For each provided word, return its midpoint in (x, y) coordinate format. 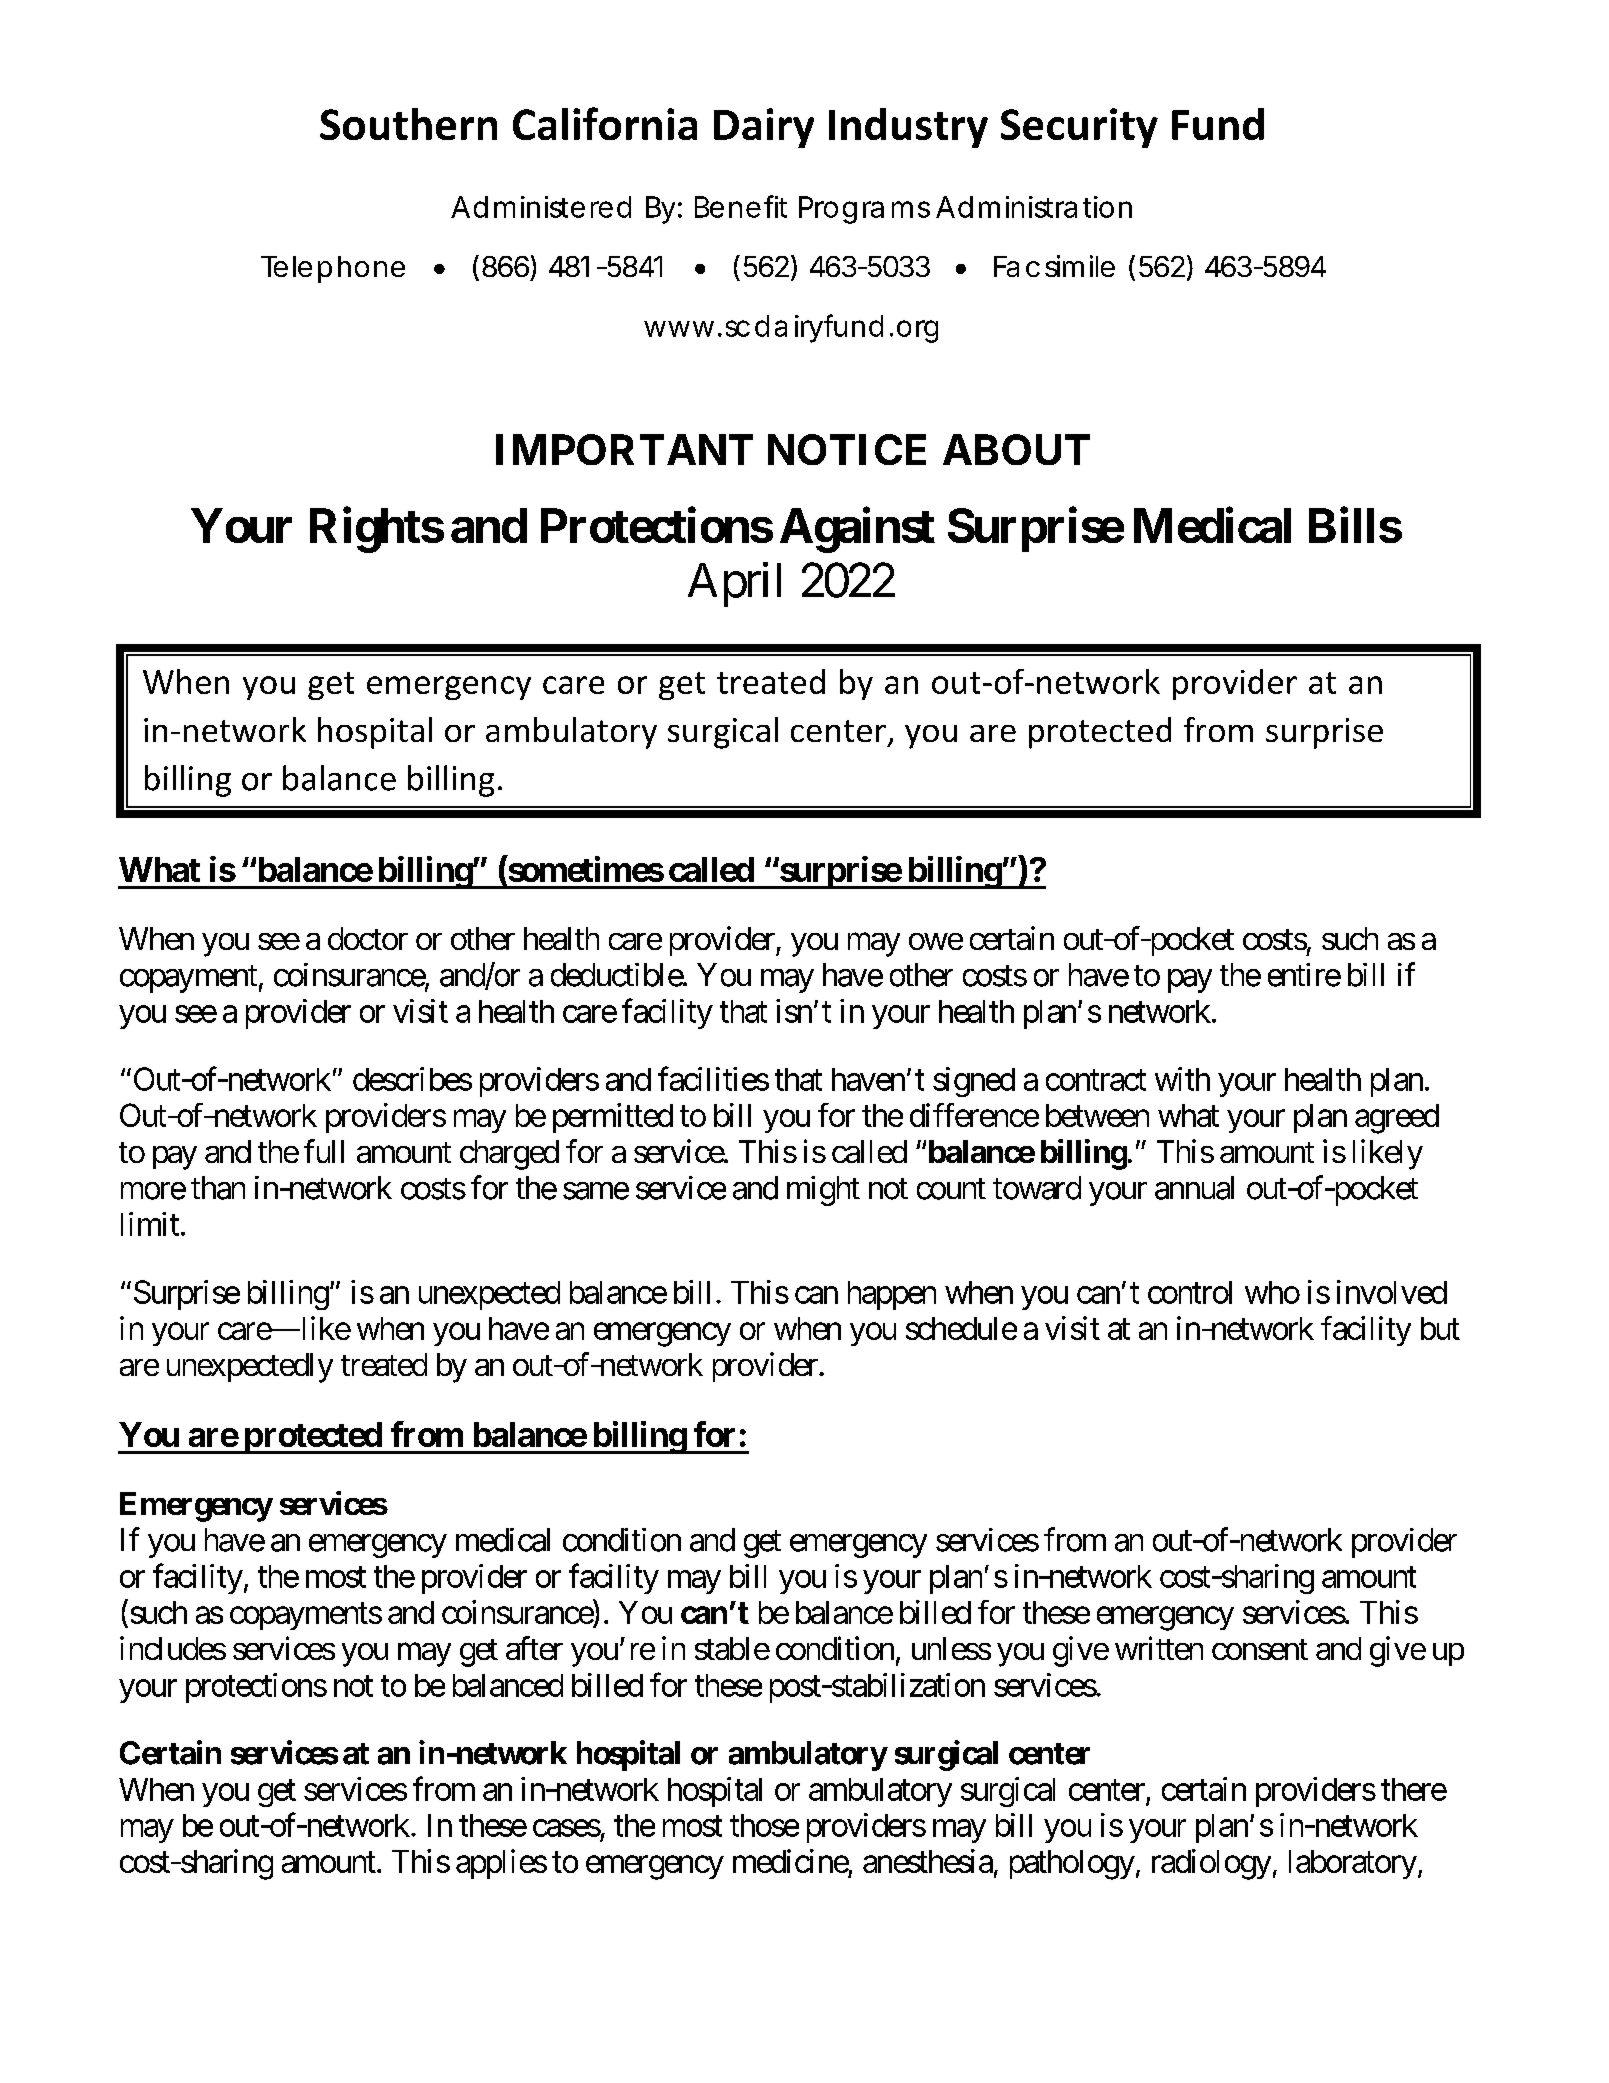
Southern (408, 124)
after (534, 1648)
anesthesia (928, 1861)
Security (1079, 128)
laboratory (1353, 1864)
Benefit (741, 206)
